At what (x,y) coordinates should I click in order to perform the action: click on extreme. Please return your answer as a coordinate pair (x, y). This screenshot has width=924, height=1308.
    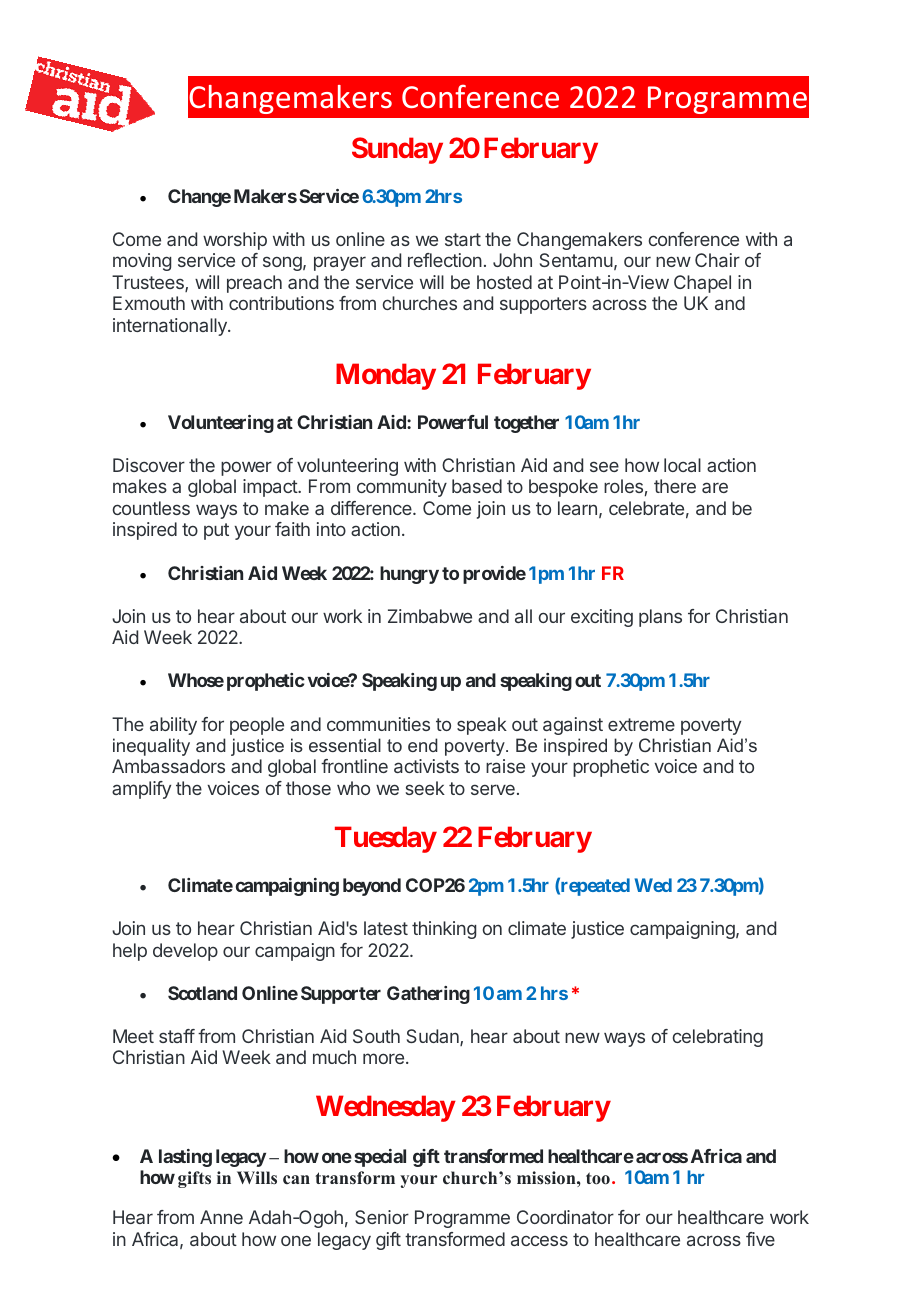
    Looking at the image, I should click on (641, 724).
